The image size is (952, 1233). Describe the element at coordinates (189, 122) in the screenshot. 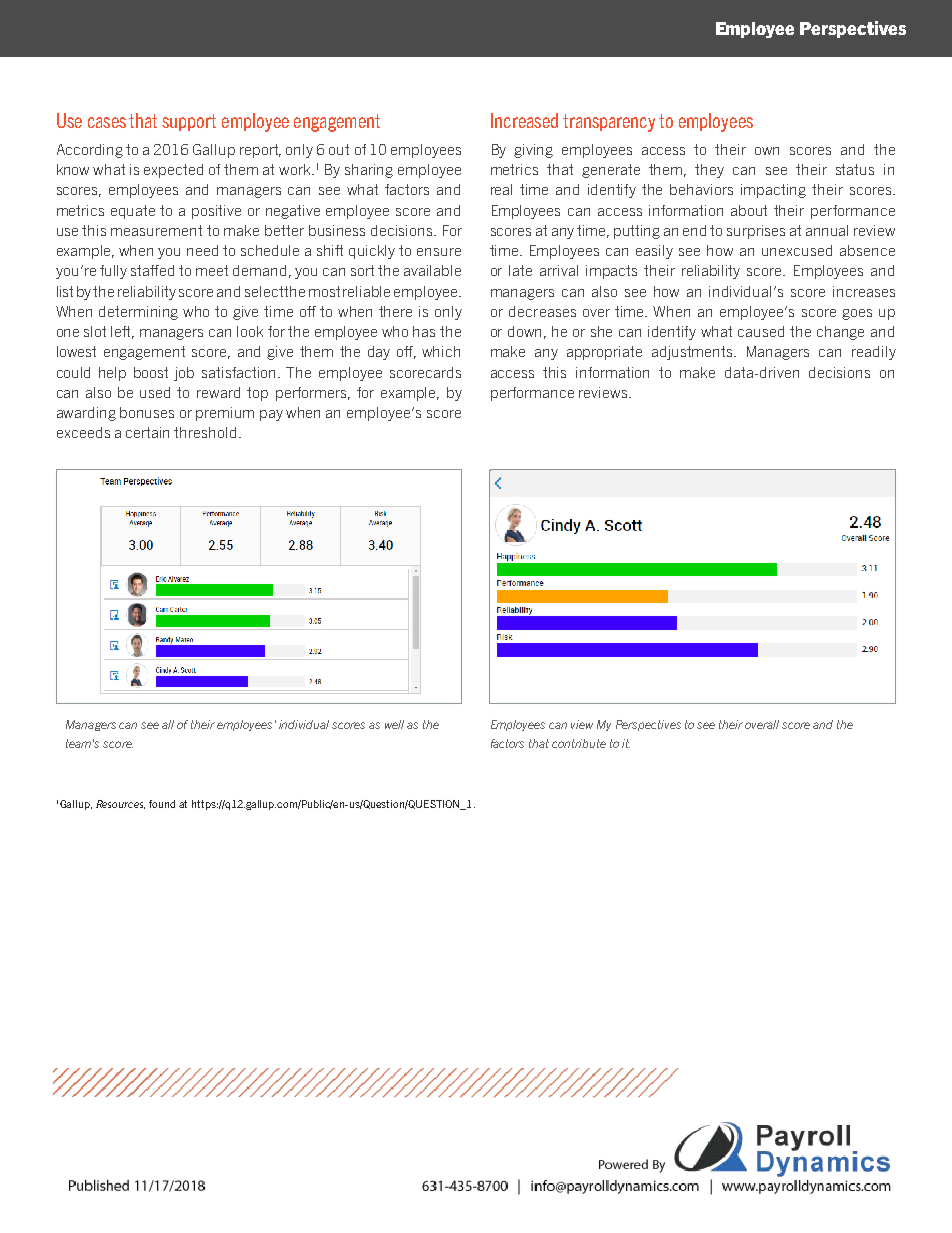

I see `support` at that location.
